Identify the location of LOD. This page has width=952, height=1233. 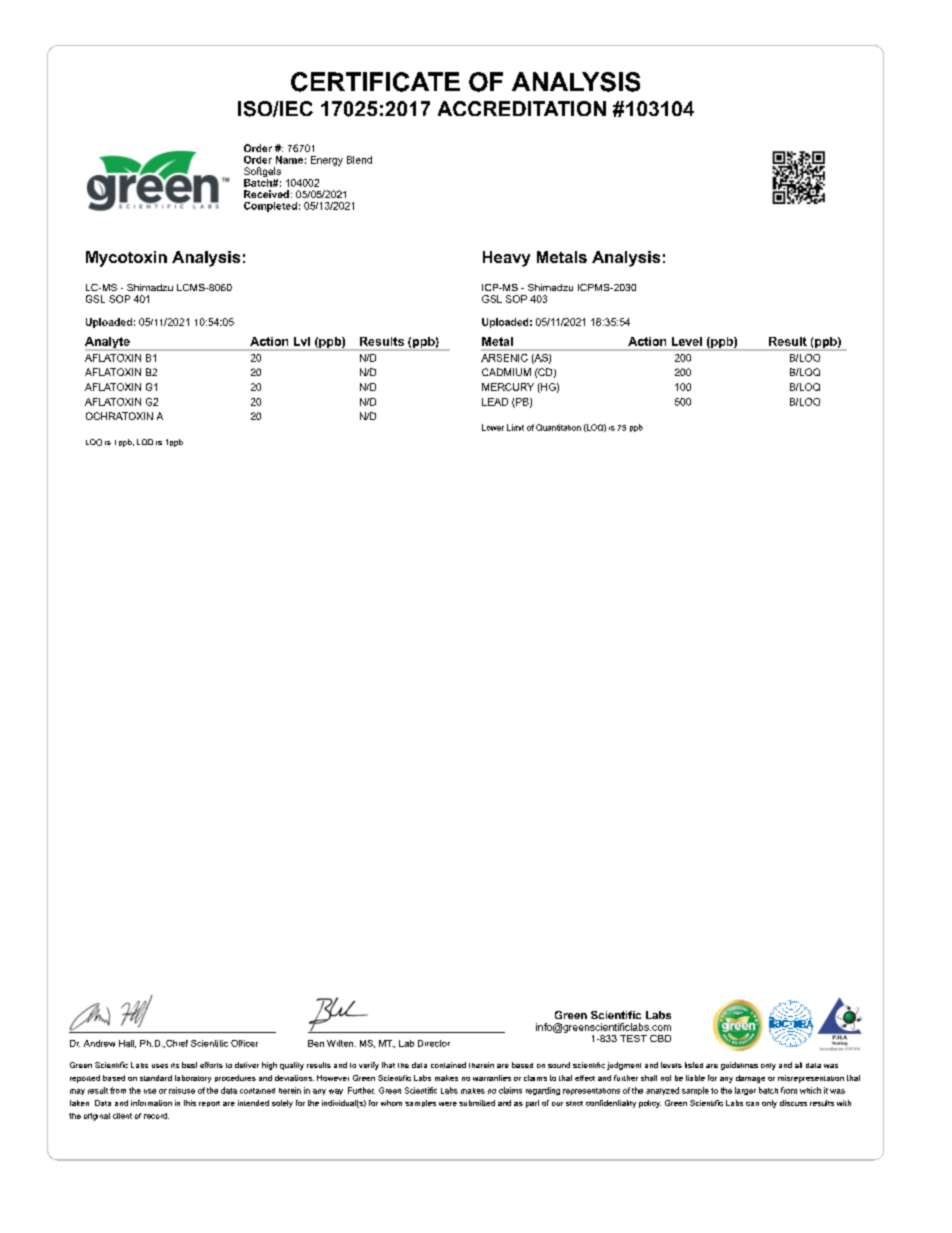
(145, 442).
